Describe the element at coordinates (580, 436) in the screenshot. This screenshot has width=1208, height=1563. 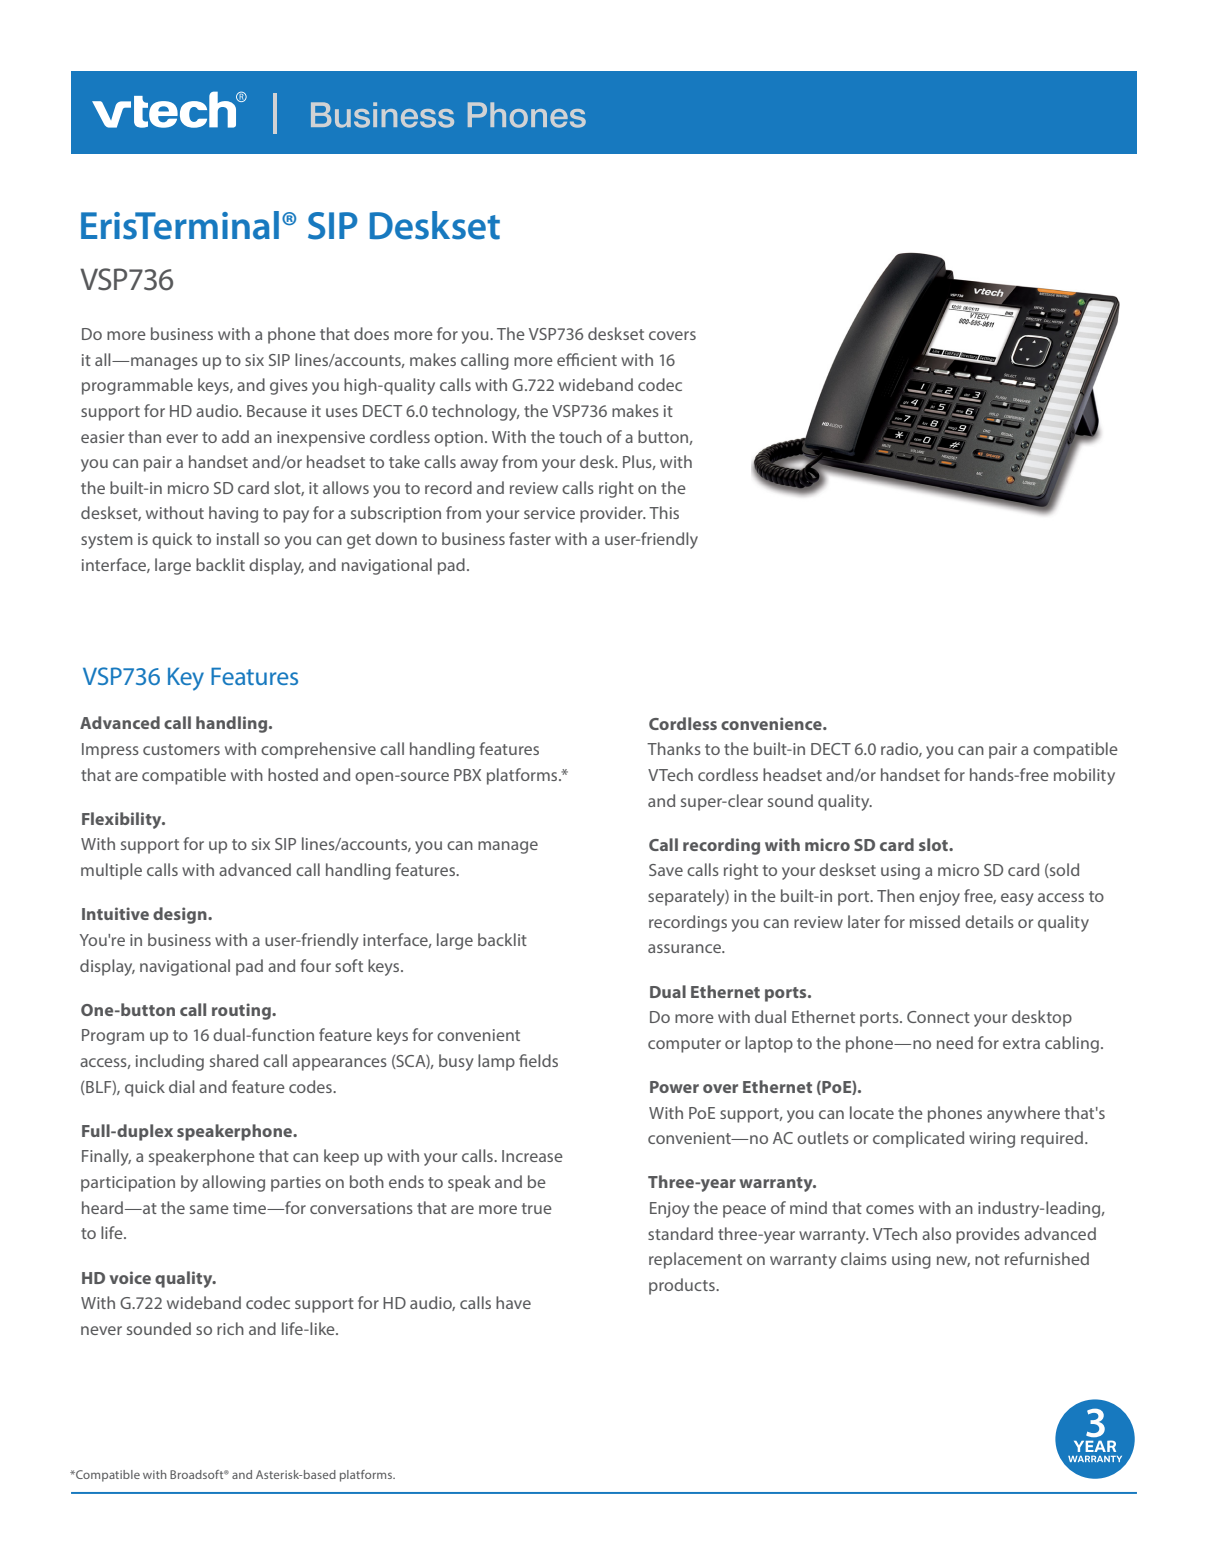
I see `touch` at that location.
